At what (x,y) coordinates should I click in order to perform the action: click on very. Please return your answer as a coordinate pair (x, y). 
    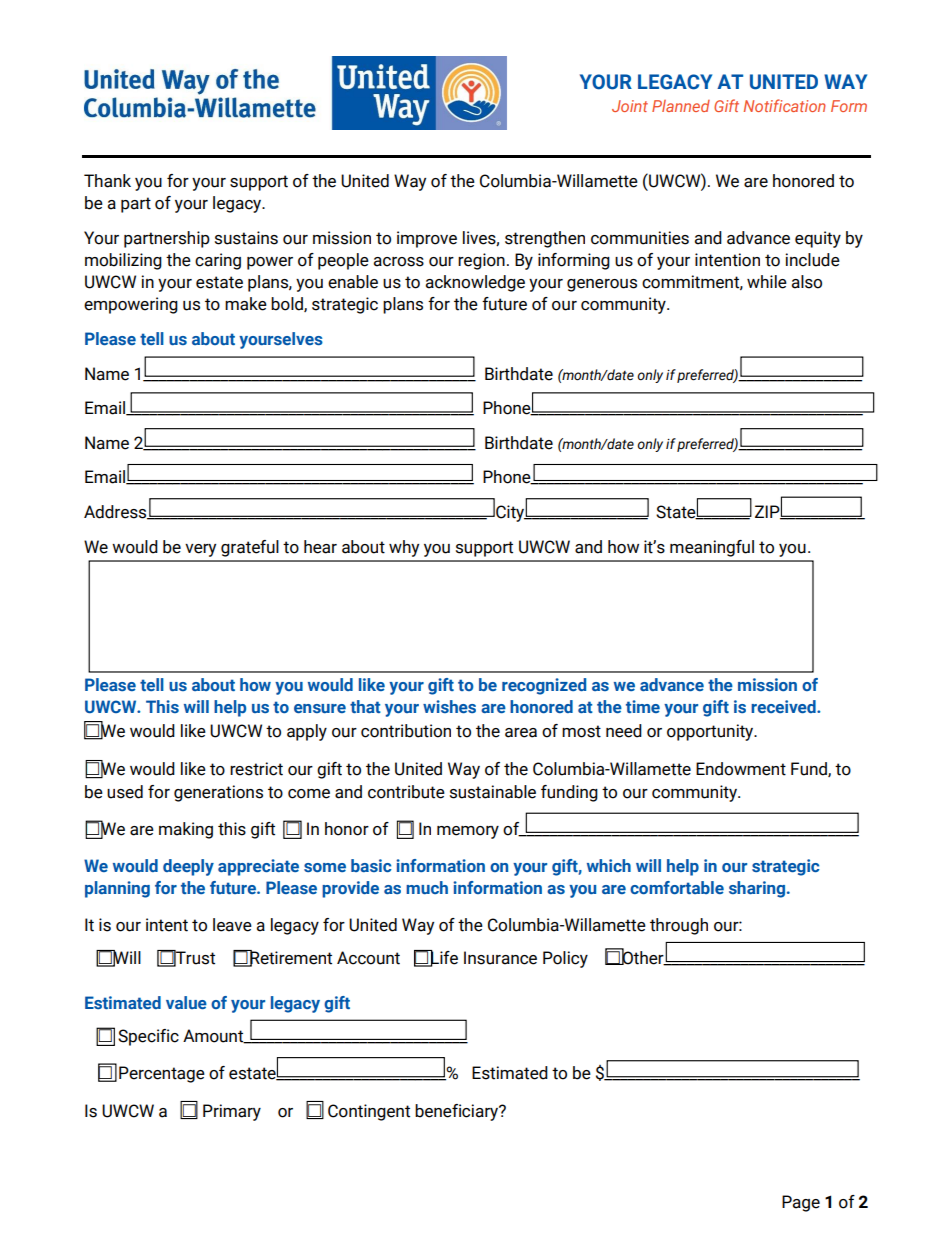
    Looking at the image, I should click on (200, 550).
